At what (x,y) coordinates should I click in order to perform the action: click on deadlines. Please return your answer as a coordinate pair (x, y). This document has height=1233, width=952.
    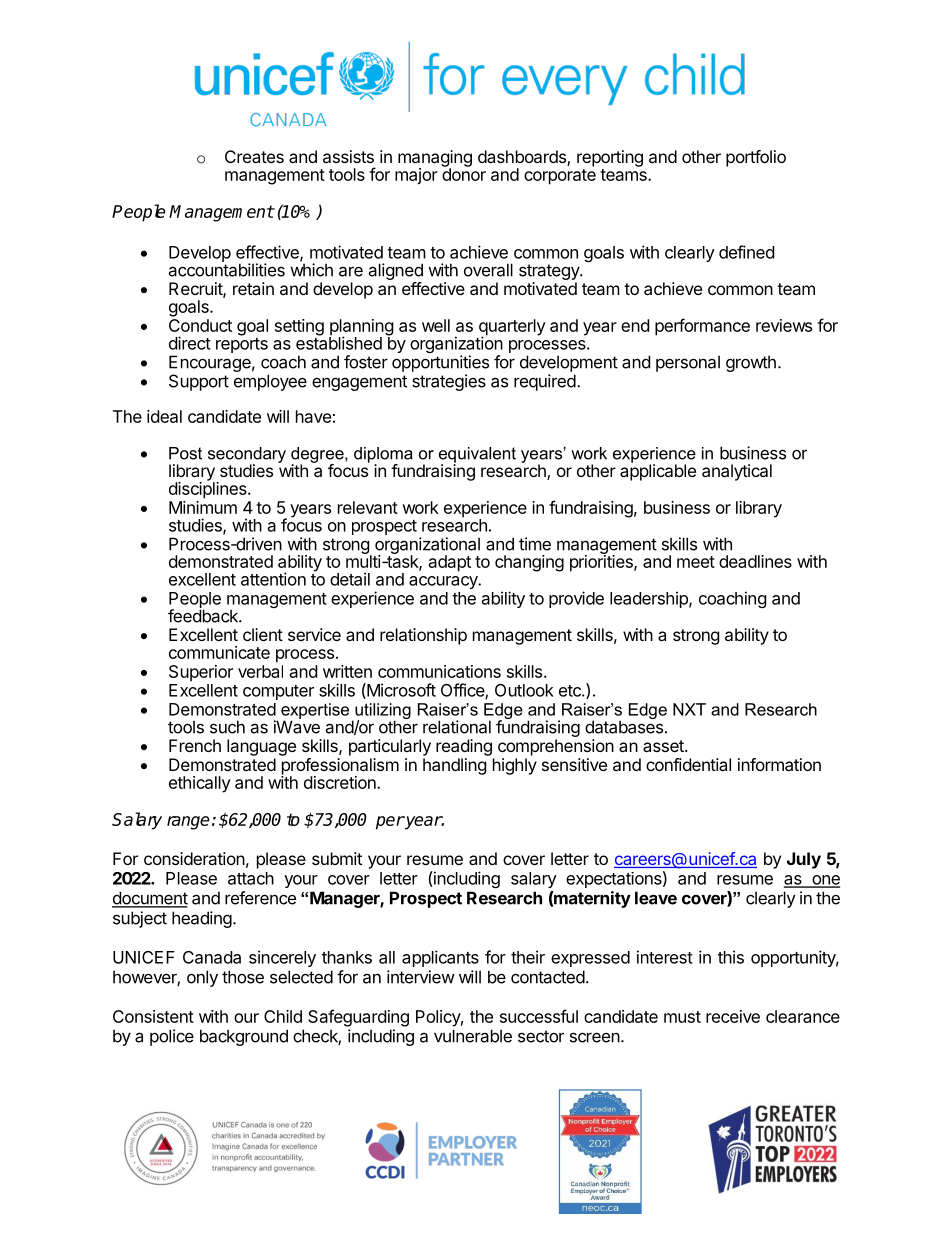
    Looking at the image, I should click on (755, 561).
